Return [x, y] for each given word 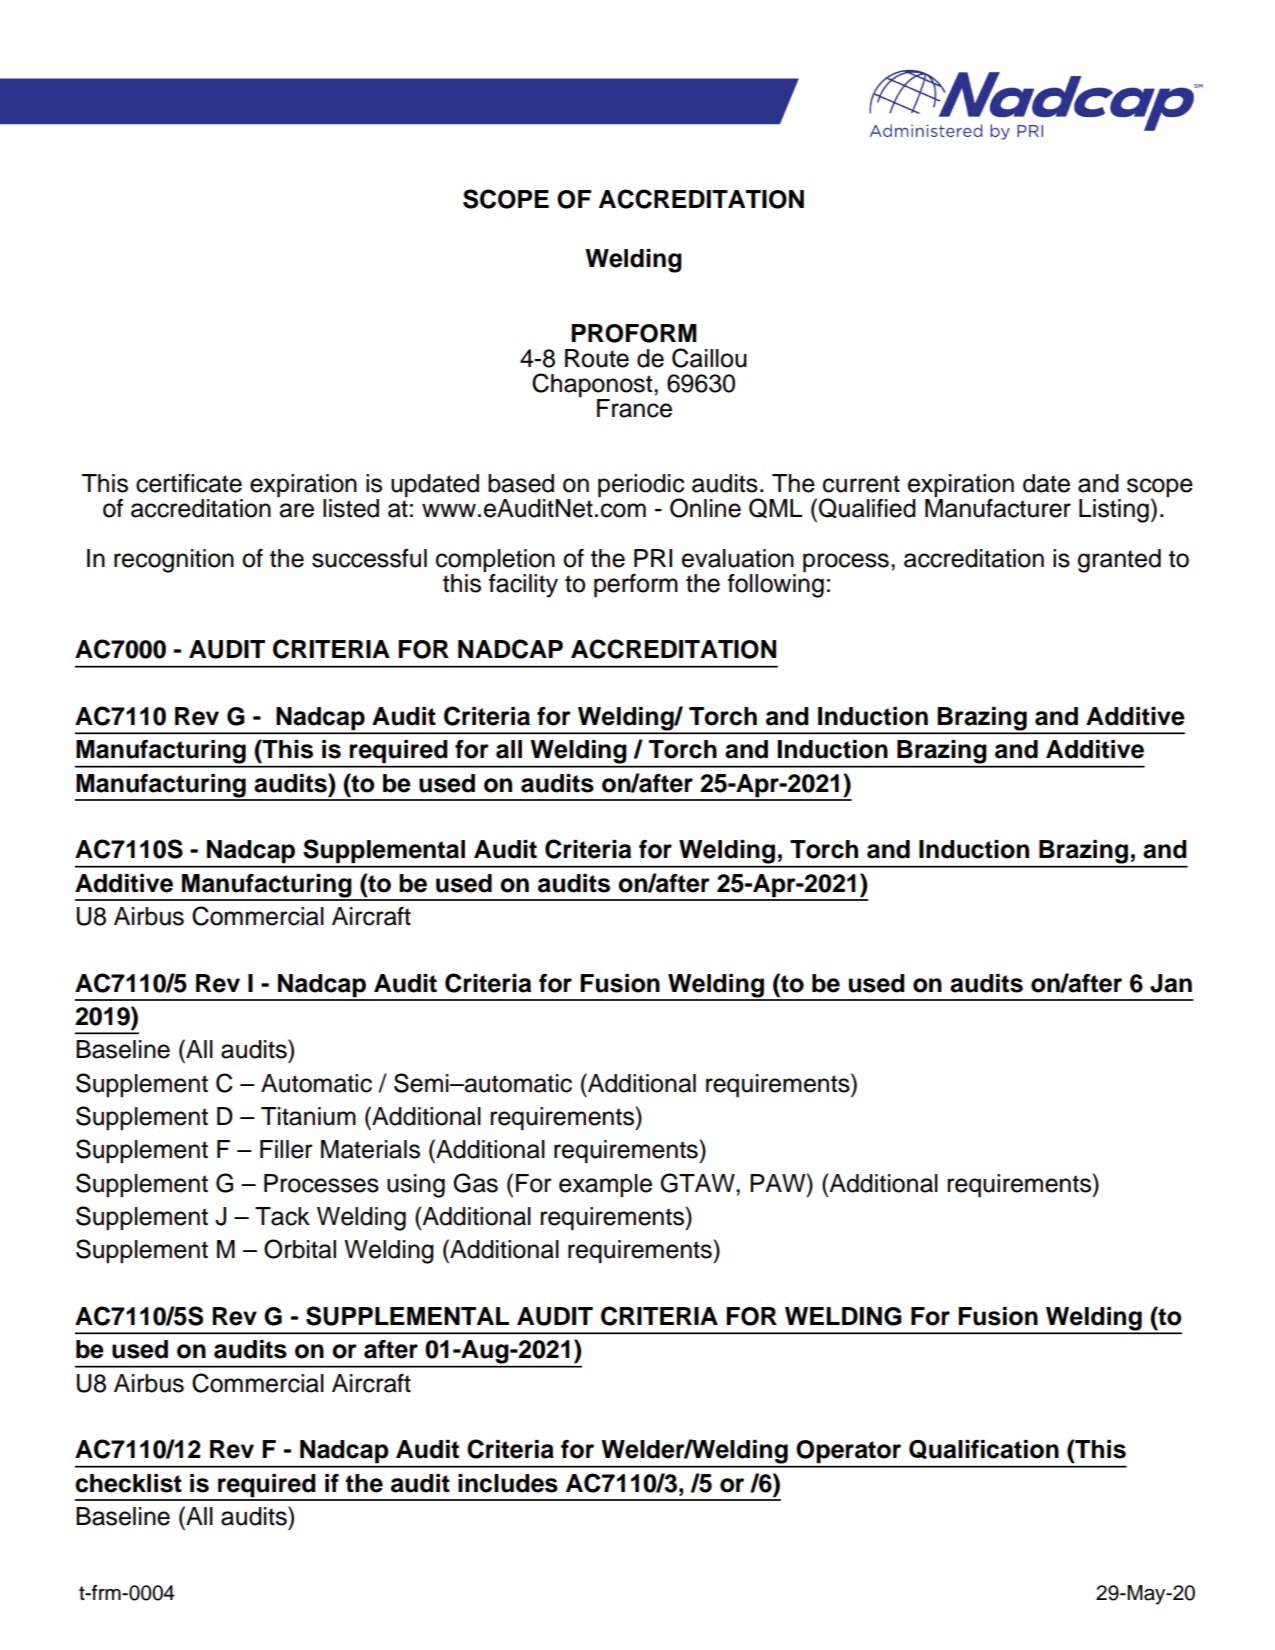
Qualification [984, 1449]
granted [1119, 561]
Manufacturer [998, 507]
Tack [282, 1216]
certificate [189, 483]
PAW [779, 1182]
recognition [174, 561]
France [634, 408]
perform [636, 586]
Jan [1171, 983]
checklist [128, 1483]
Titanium [308, 1116]
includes [508, 1483]
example [605, 1185]
